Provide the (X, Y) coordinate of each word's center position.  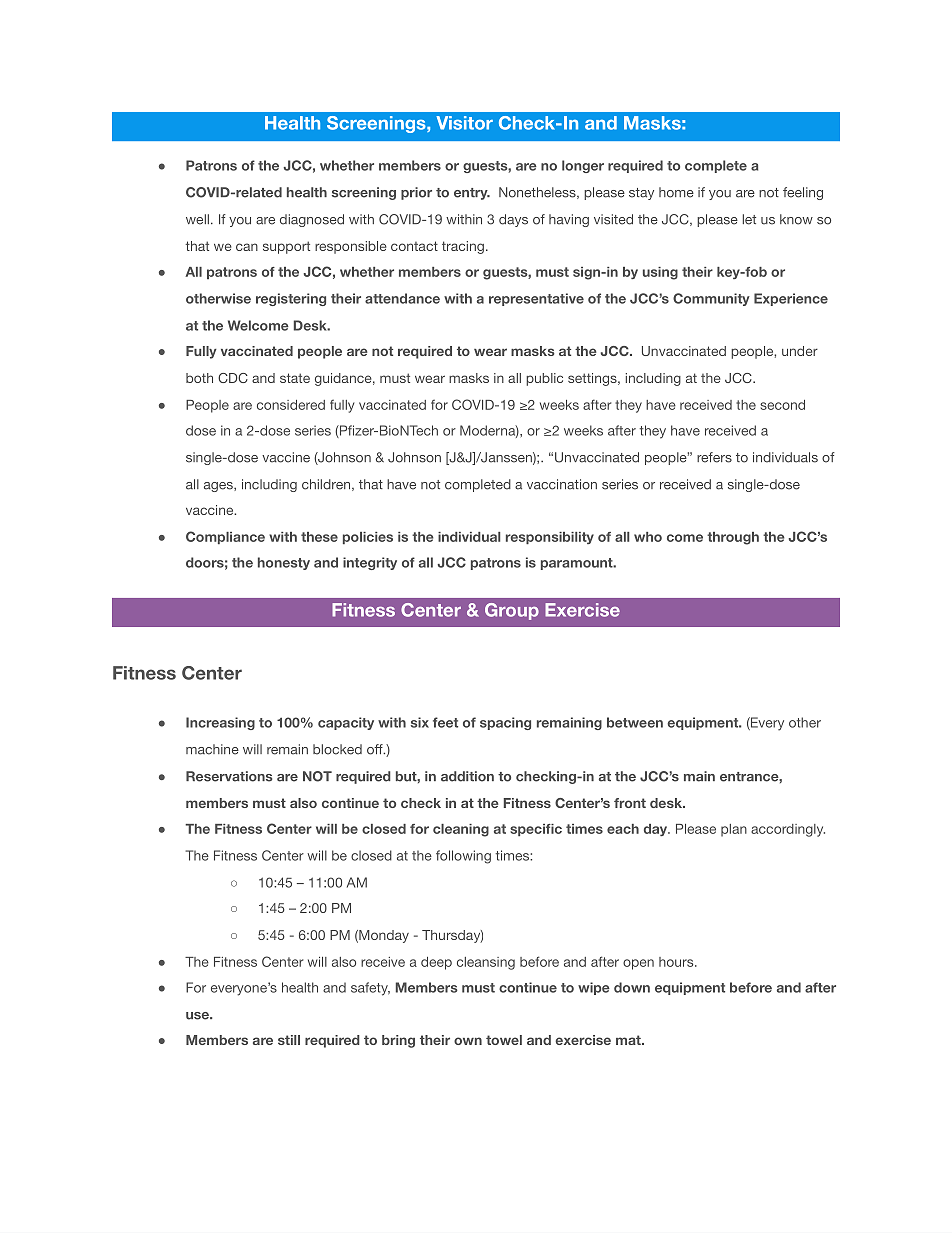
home (676, 192)
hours (677, 962)
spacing (505, 723)
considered (291, 405)
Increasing (220, 723)
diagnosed (312, 220)
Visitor (464, 123)
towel (504, 1040)
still (289, 1040)
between (635, 722)
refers (714, 457)
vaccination (562, 484)
